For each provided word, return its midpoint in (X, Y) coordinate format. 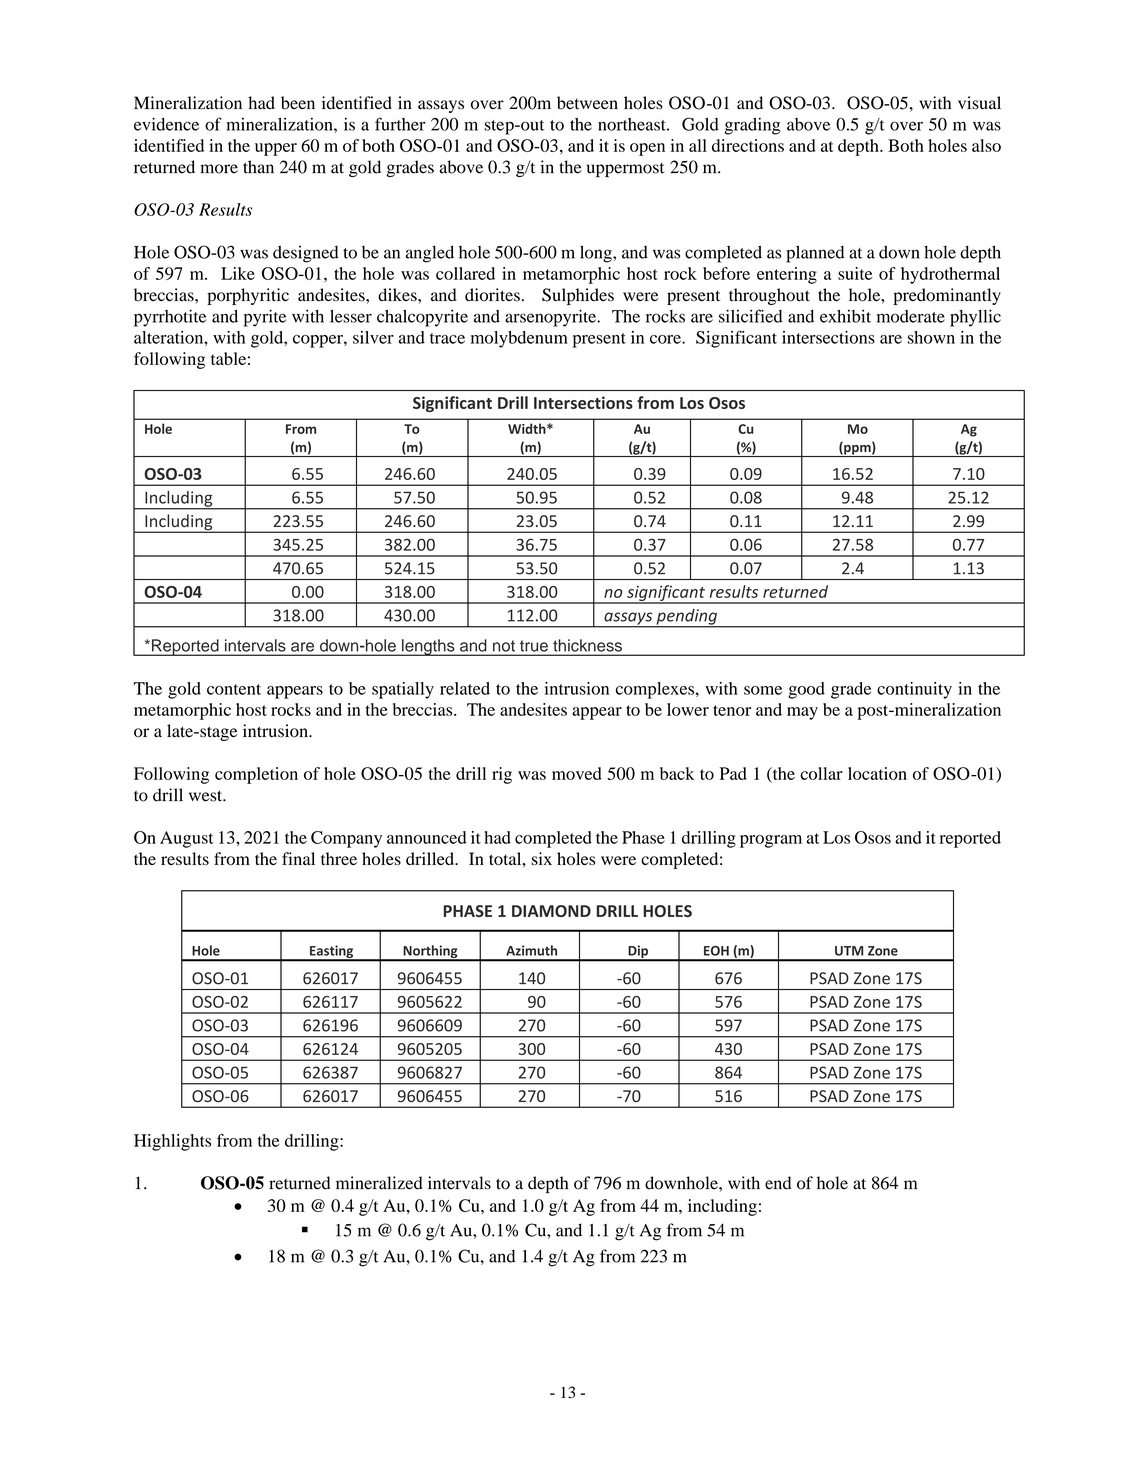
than (258, 167)
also (986, 145)
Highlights (172, 1142)
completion (256, 775)
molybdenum (519, 339)
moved (577, 773)
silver (373, 337)
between (587, 103)
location (877, 773)
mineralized (379, 1183)
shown (931, 337)
